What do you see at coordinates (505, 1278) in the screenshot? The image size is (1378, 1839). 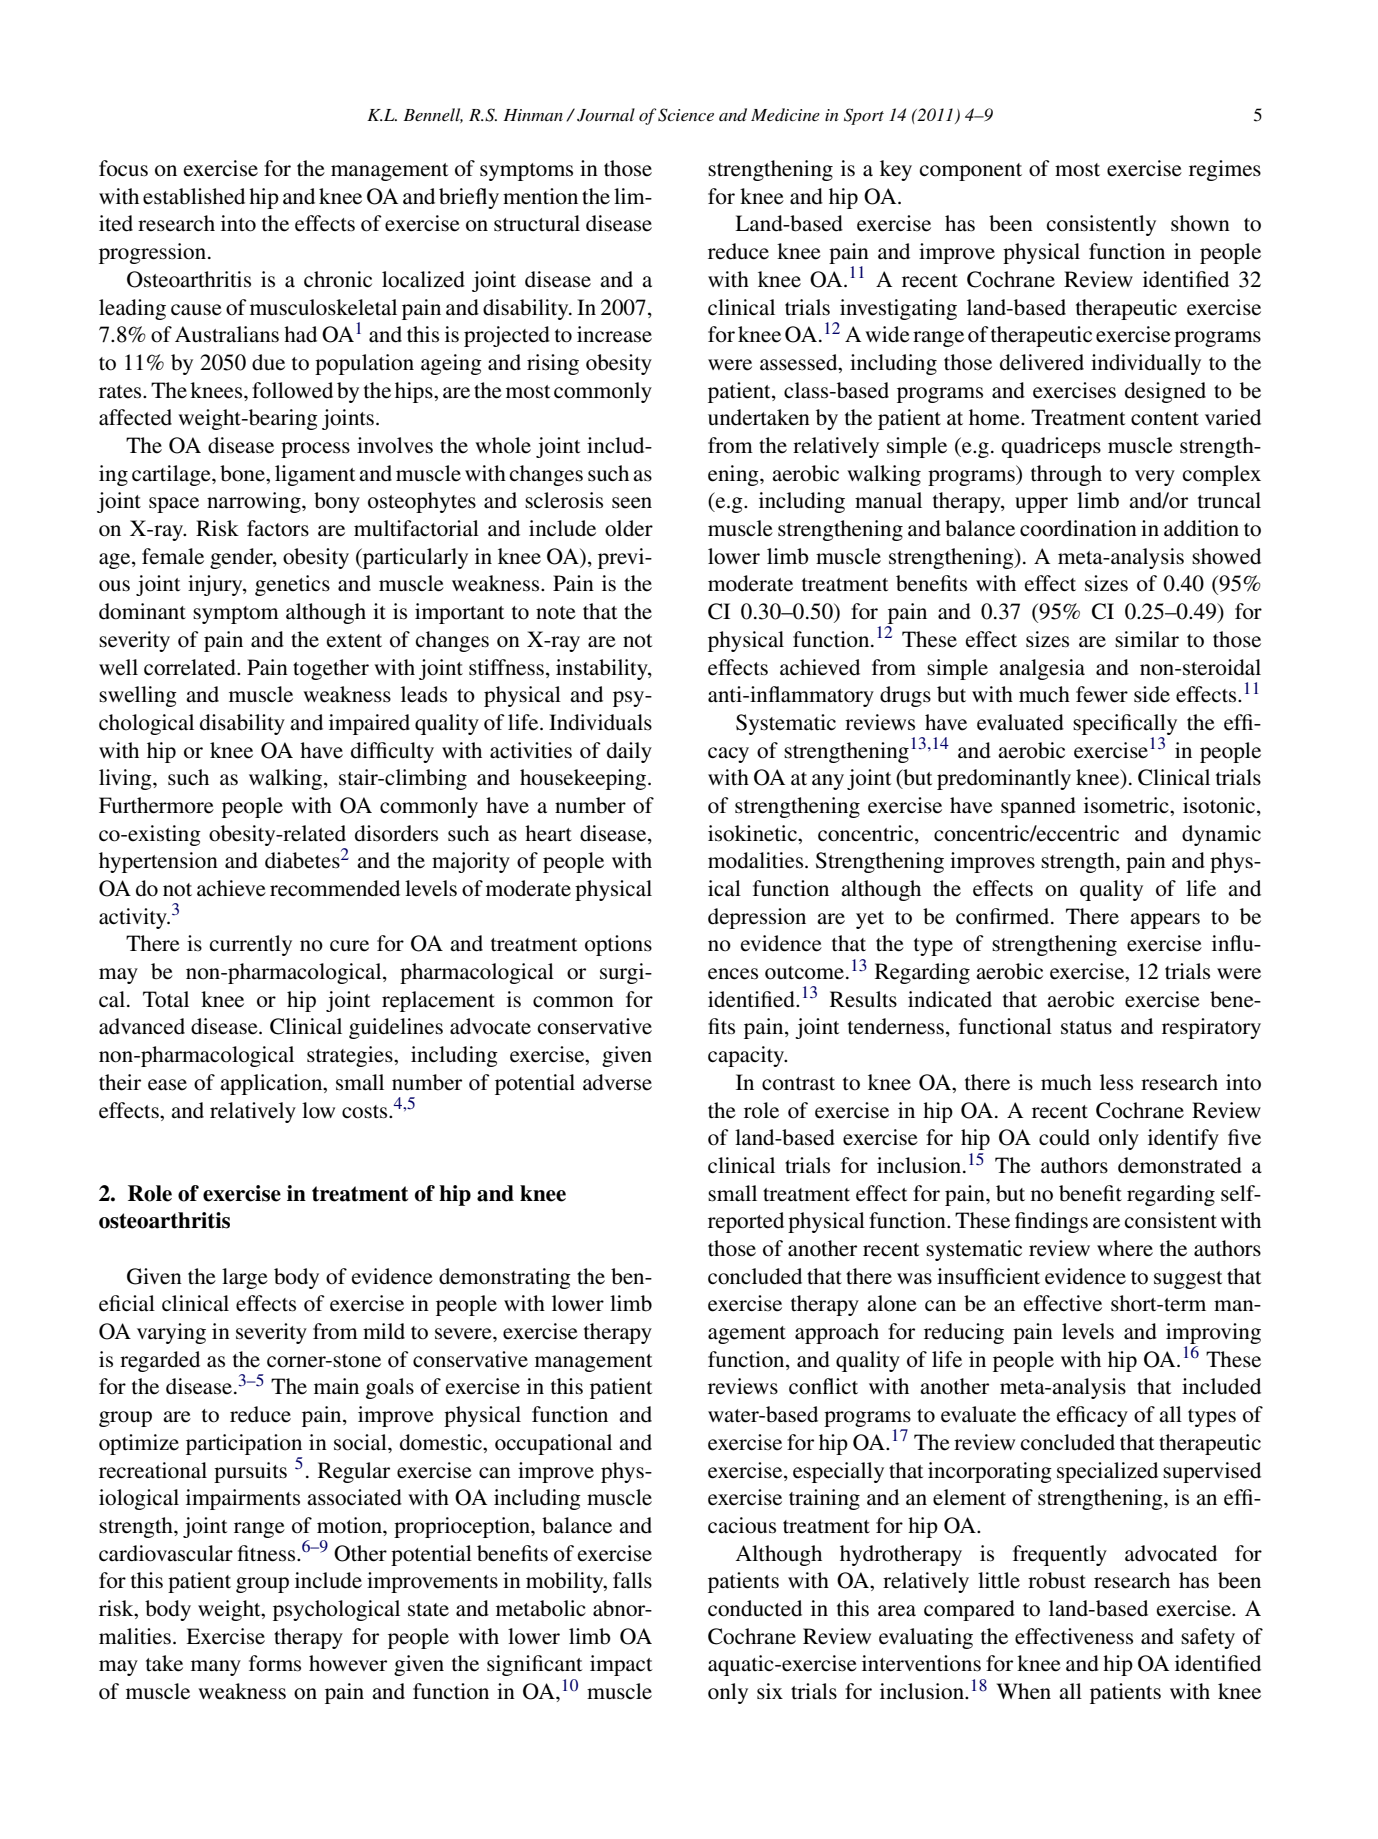 I see `demonstrating` at bounding box center [505, 1278].
